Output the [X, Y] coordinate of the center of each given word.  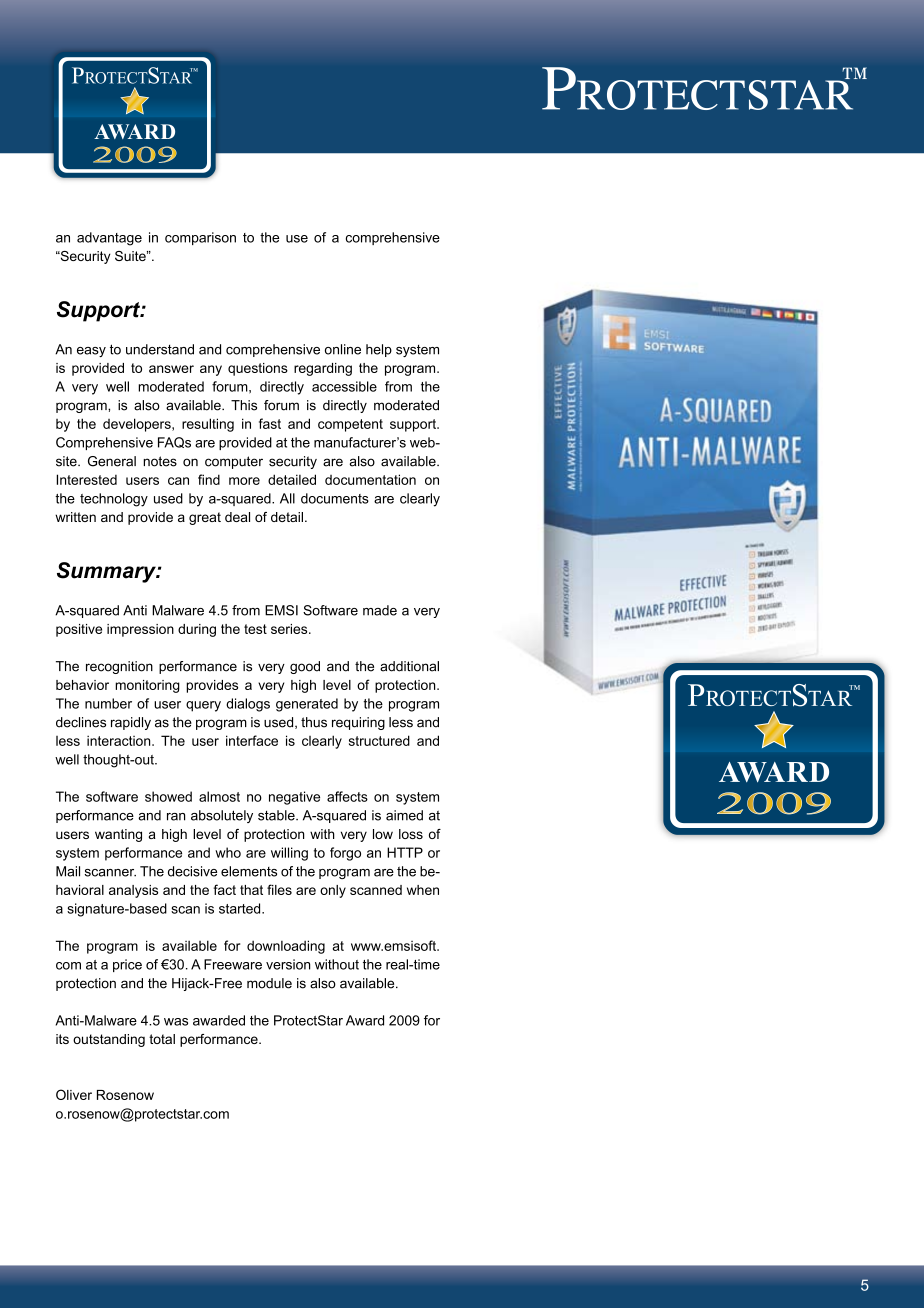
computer [234, 462]
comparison [200, 238]
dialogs [248, 705]
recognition [119, 667]
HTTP [405, 852]
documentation [370, 479]
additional [409, 666]
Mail [68, 871]
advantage [109, 239]
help [379, 350]
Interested [86, 479]
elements [249, 871]
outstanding [109, 1040]
